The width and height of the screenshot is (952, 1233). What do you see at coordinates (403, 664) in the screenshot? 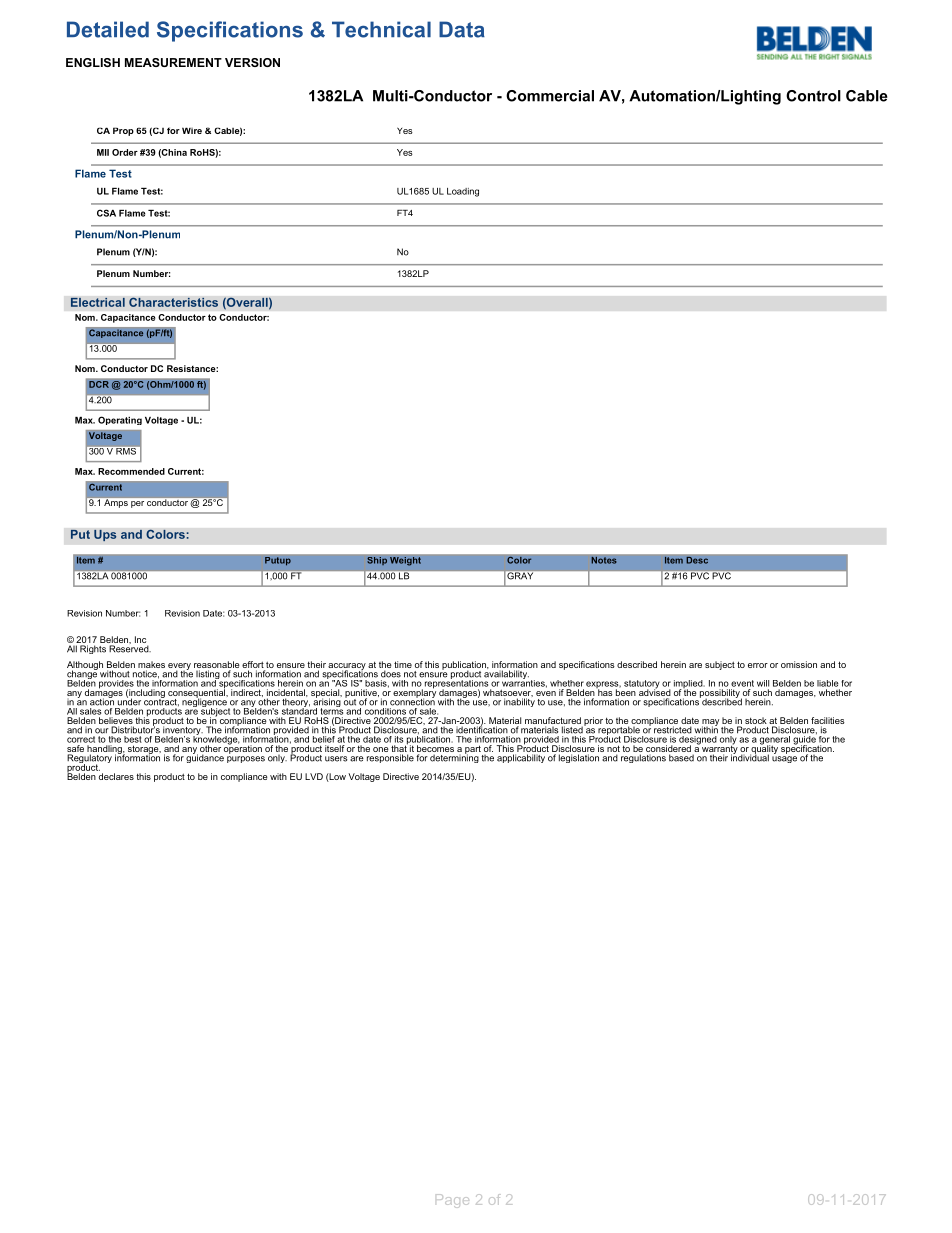
I see `time` at bounding box center [403, 664].
